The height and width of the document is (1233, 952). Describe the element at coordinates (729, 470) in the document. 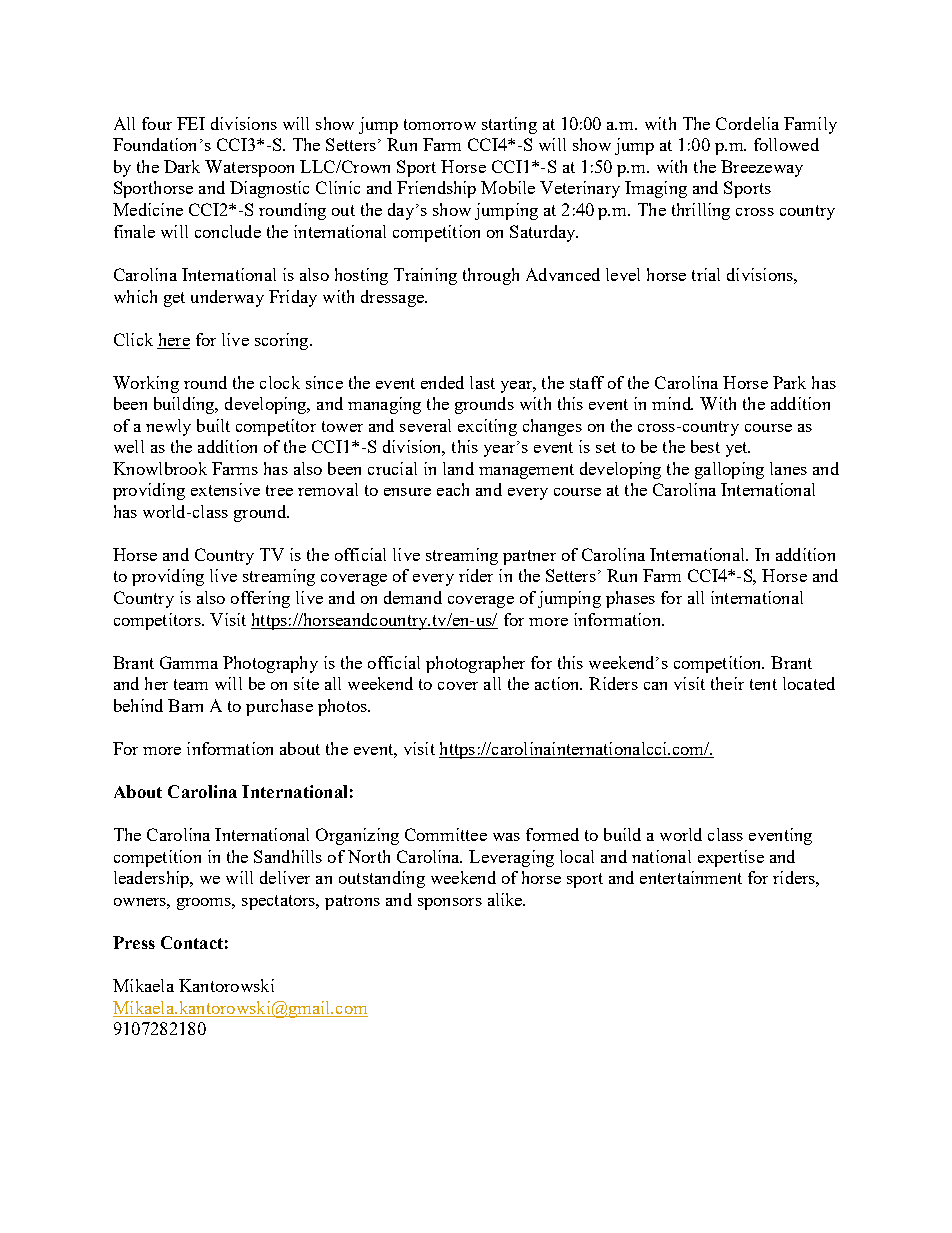

I see `galloping` at that location.
